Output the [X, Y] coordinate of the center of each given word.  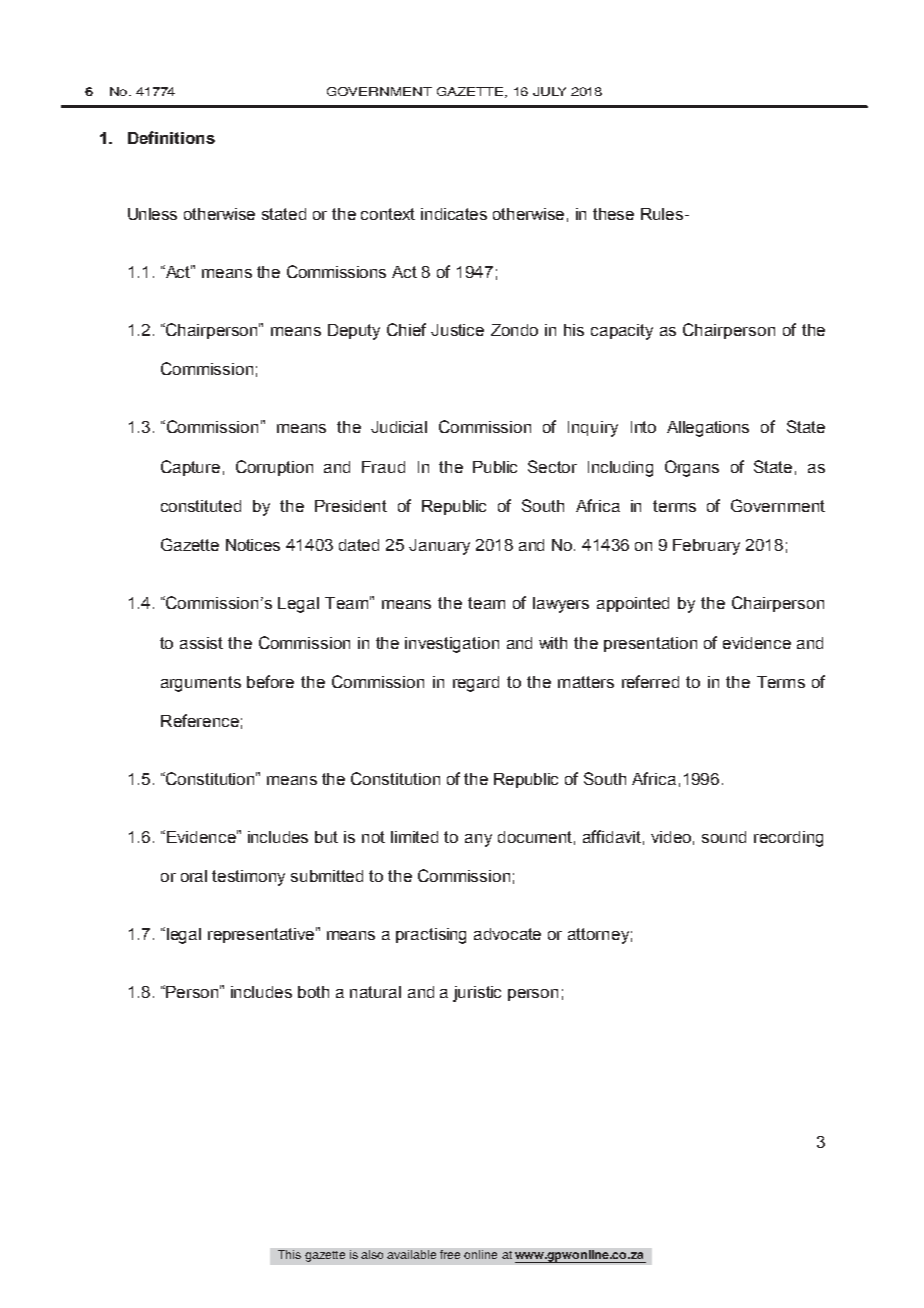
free [450, 1254]
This [289, 1254]
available [411, 1254]
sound [724, 837]
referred [650, 681]
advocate [507, 934]
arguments [201, 684]
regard [476, 684]
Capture [190, 468]
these [613, 214]
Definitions [171, 137]
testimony [248, 878]
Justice [457, 330]
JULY [549, 91]
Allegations [708, 429]
